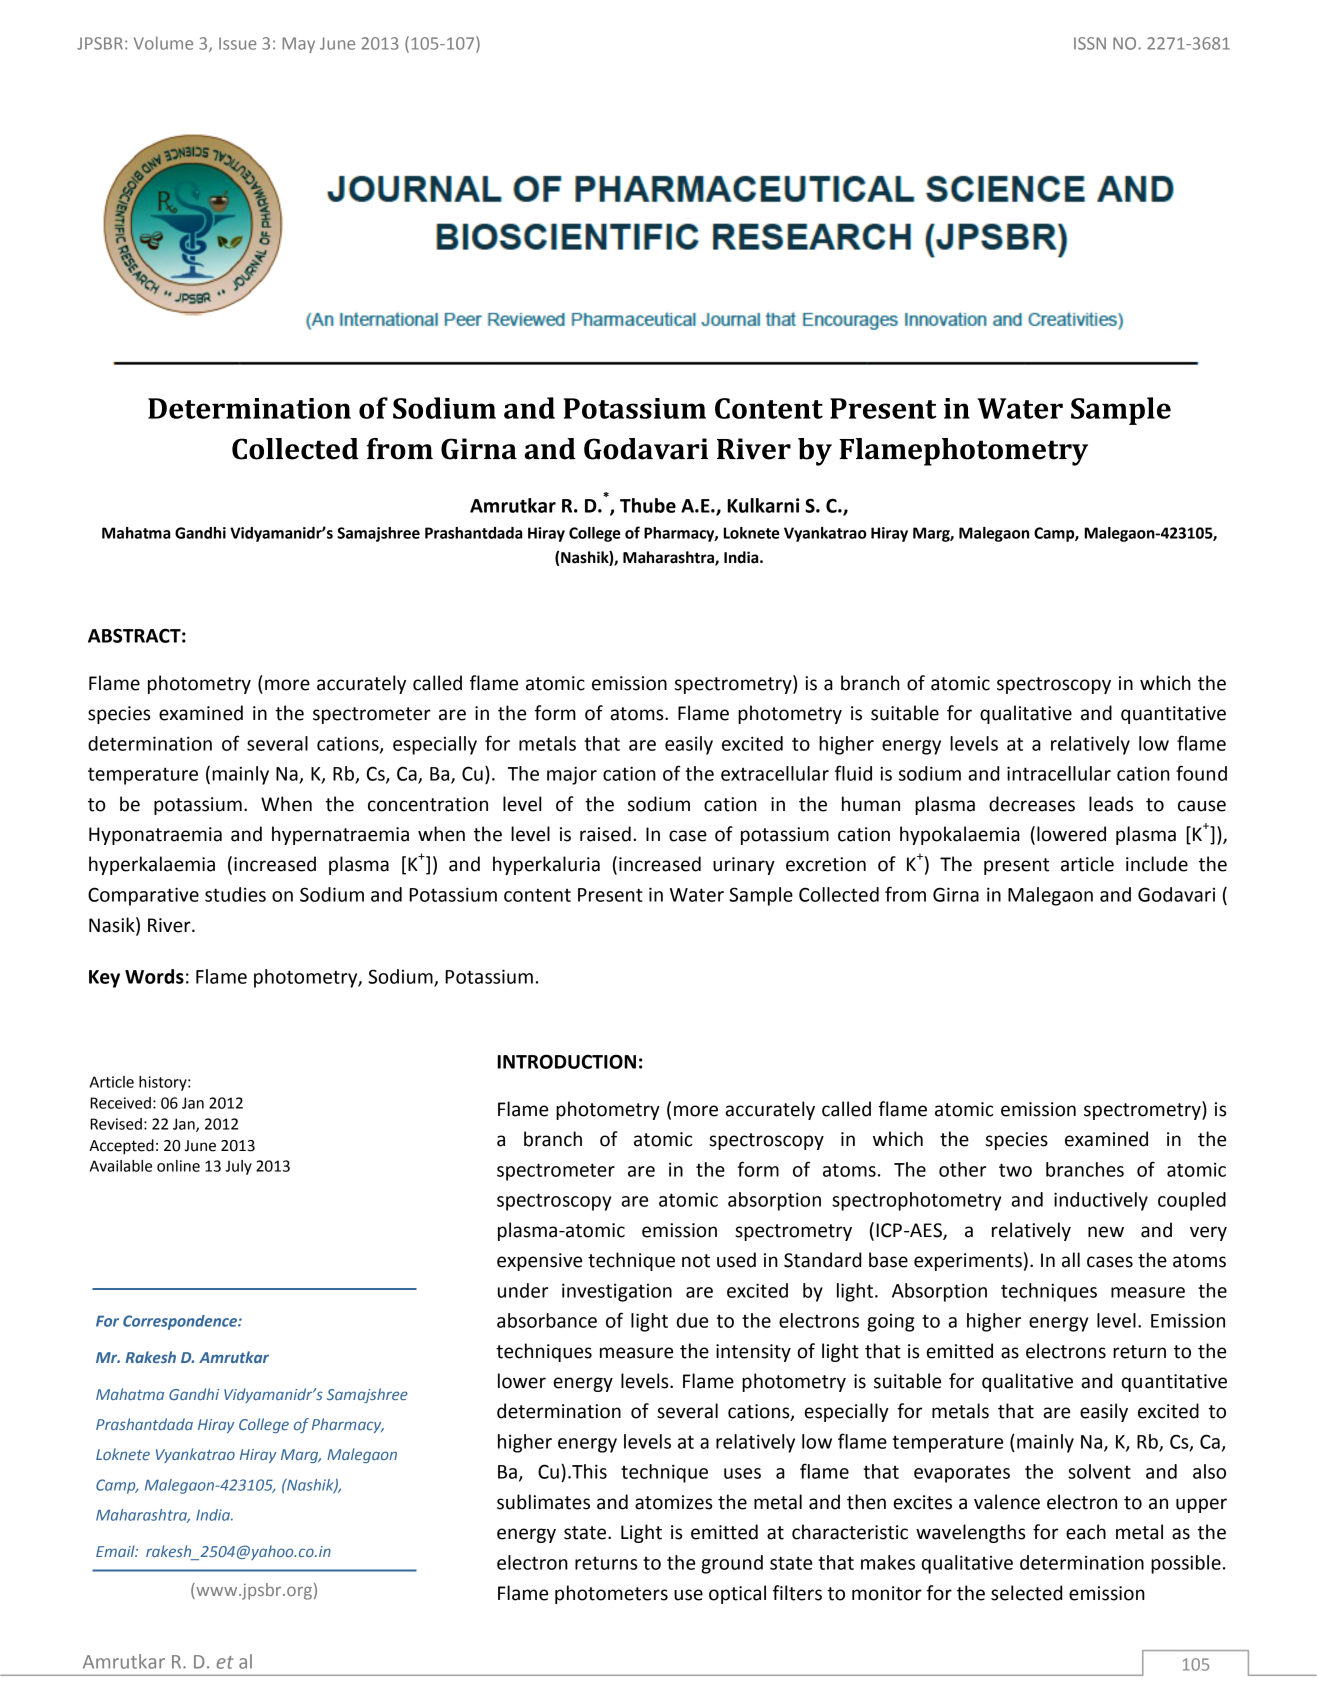 The width and height of the screenshot is (1317, 1705). I want to click on Issue, so click(237, 43).
